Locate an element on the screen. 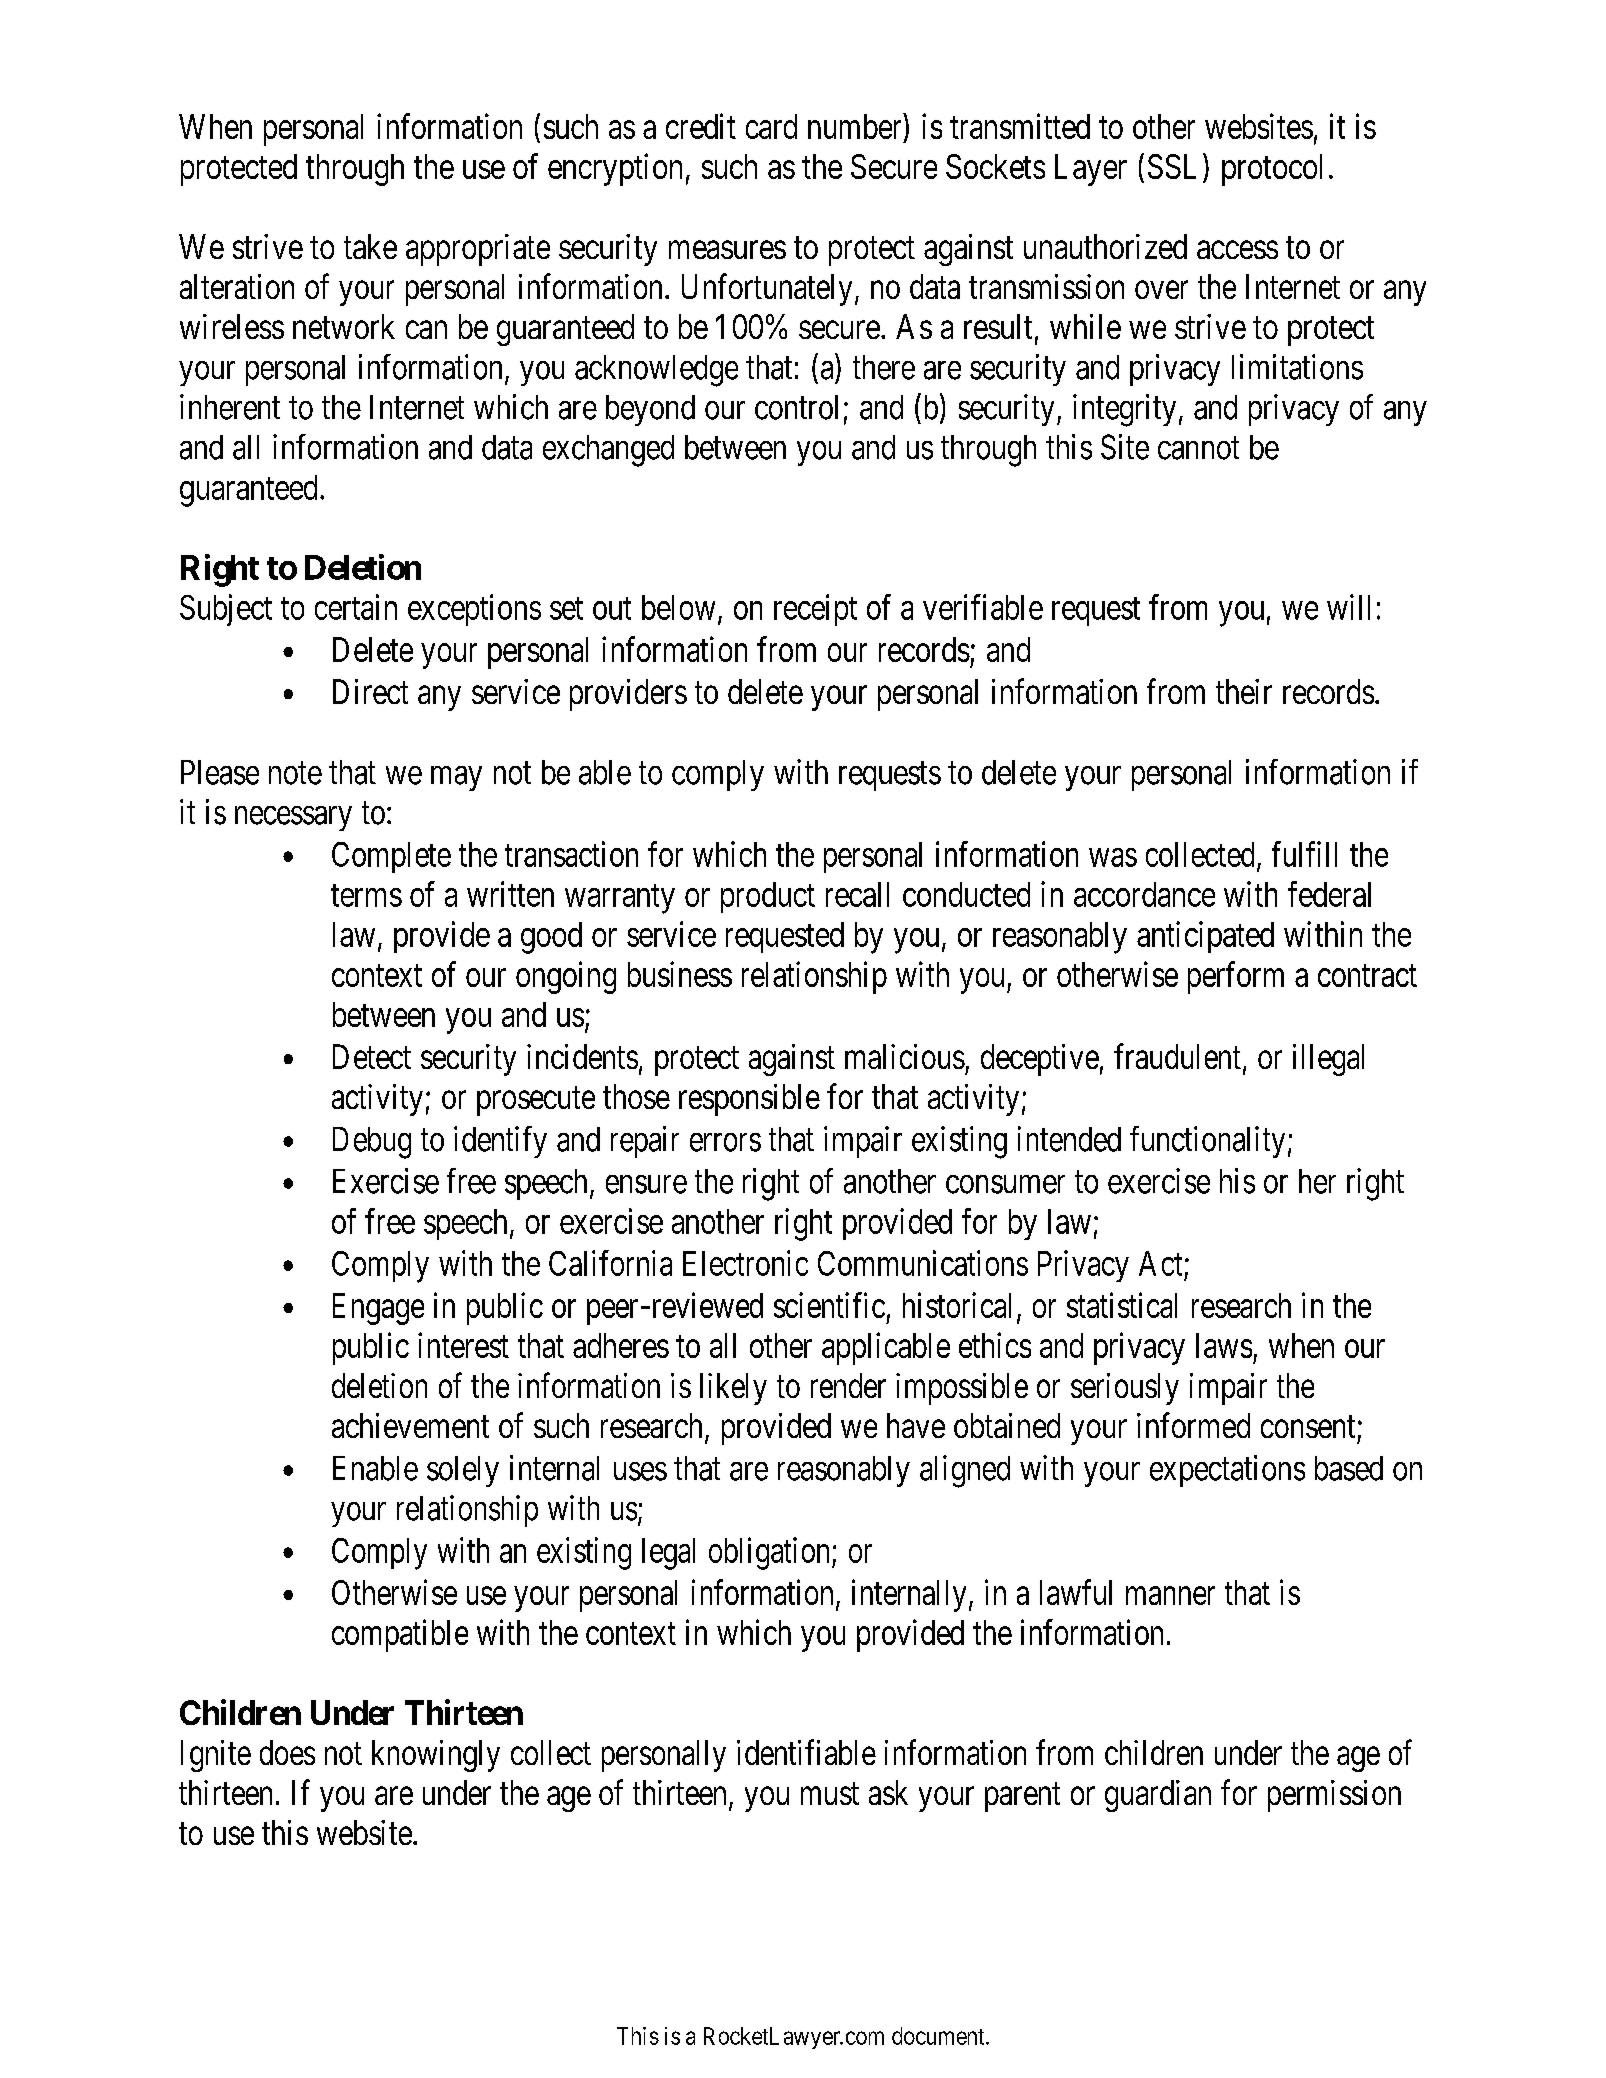  knowingly is located at coordinates (436, 1756).
